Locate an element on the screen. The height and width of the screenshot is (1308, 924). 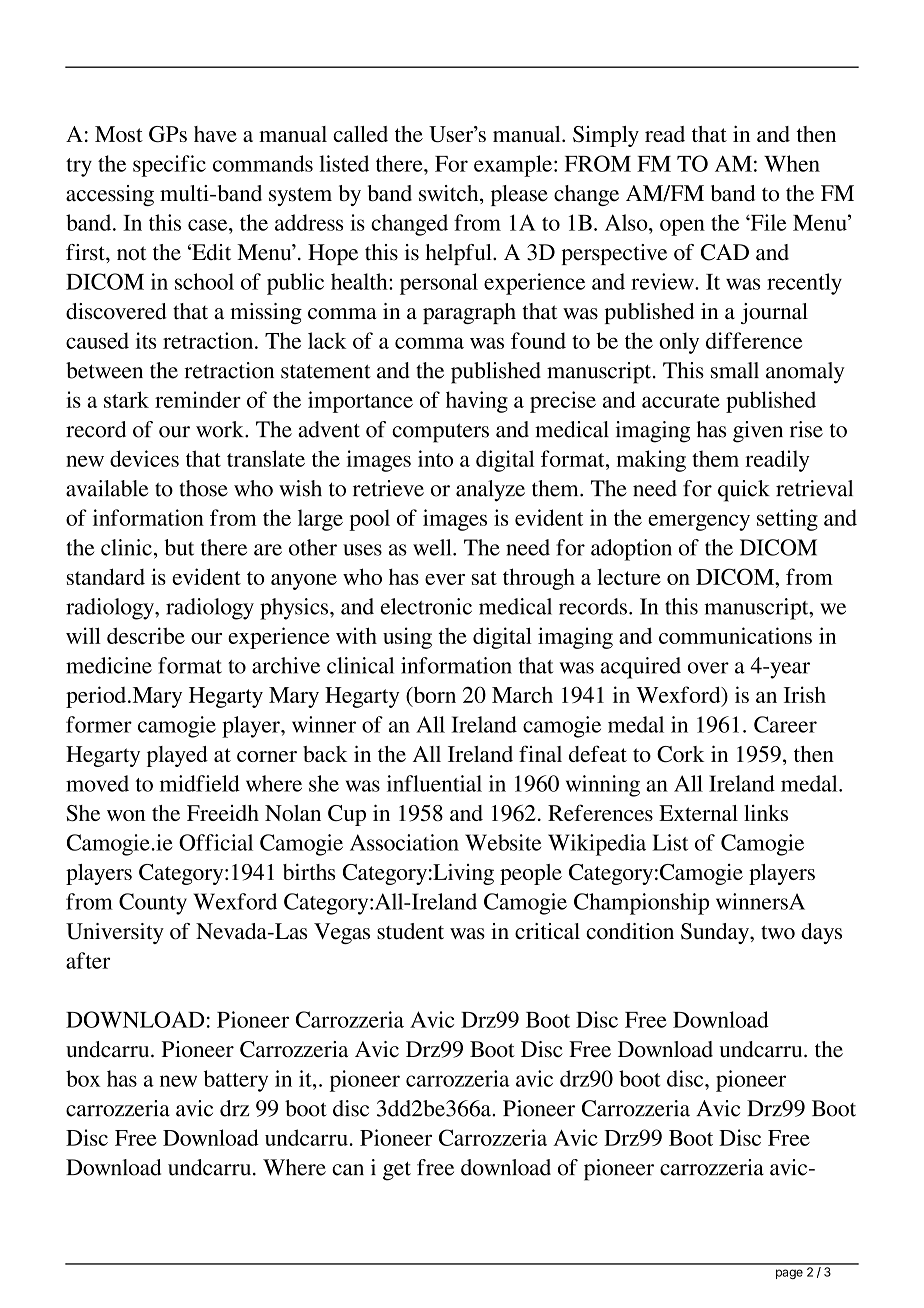
student is located at coordinates (410, 931).
